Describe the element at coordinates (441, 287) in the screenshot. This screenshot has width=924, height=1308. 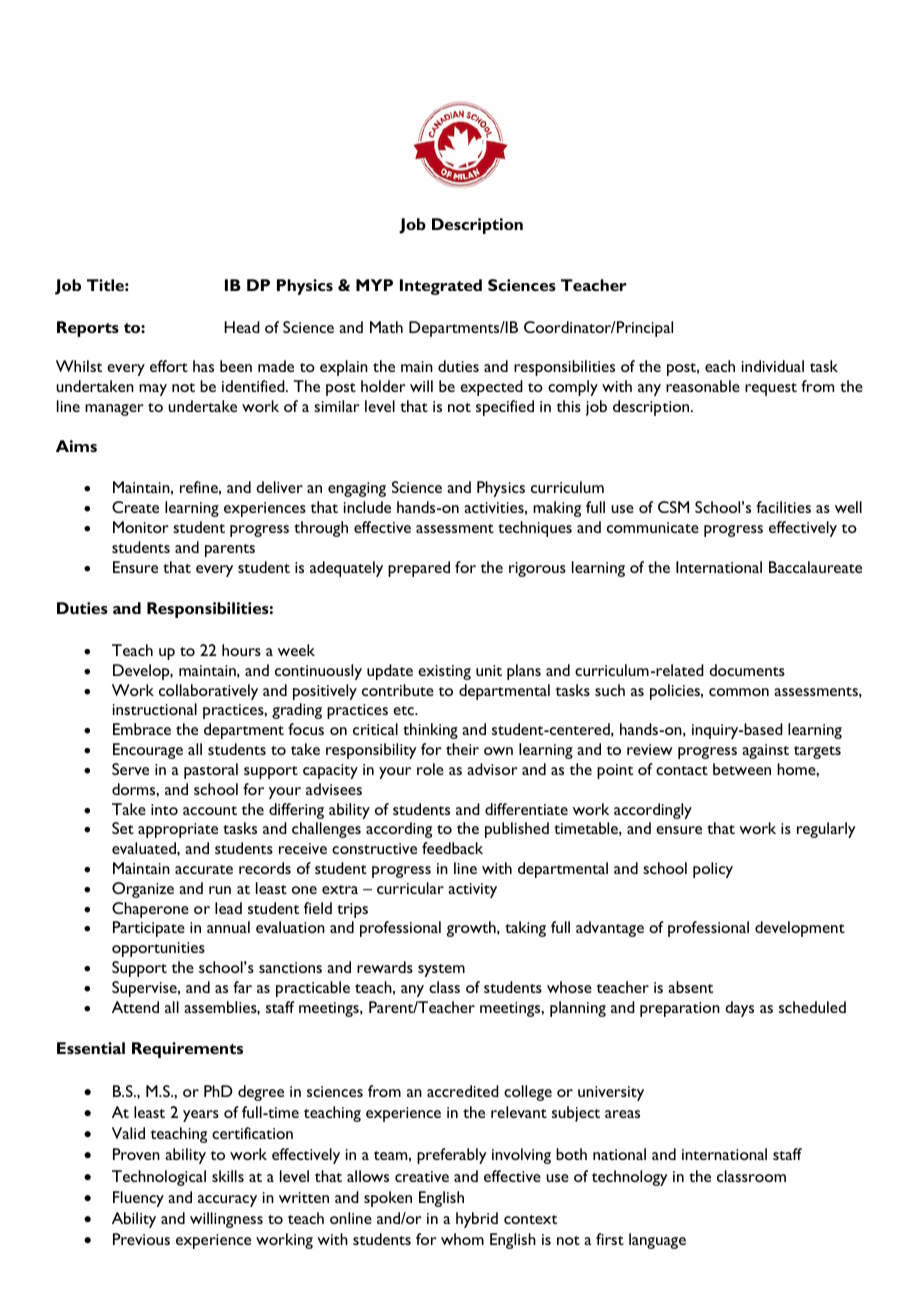
I see `Integrated` at that location.
